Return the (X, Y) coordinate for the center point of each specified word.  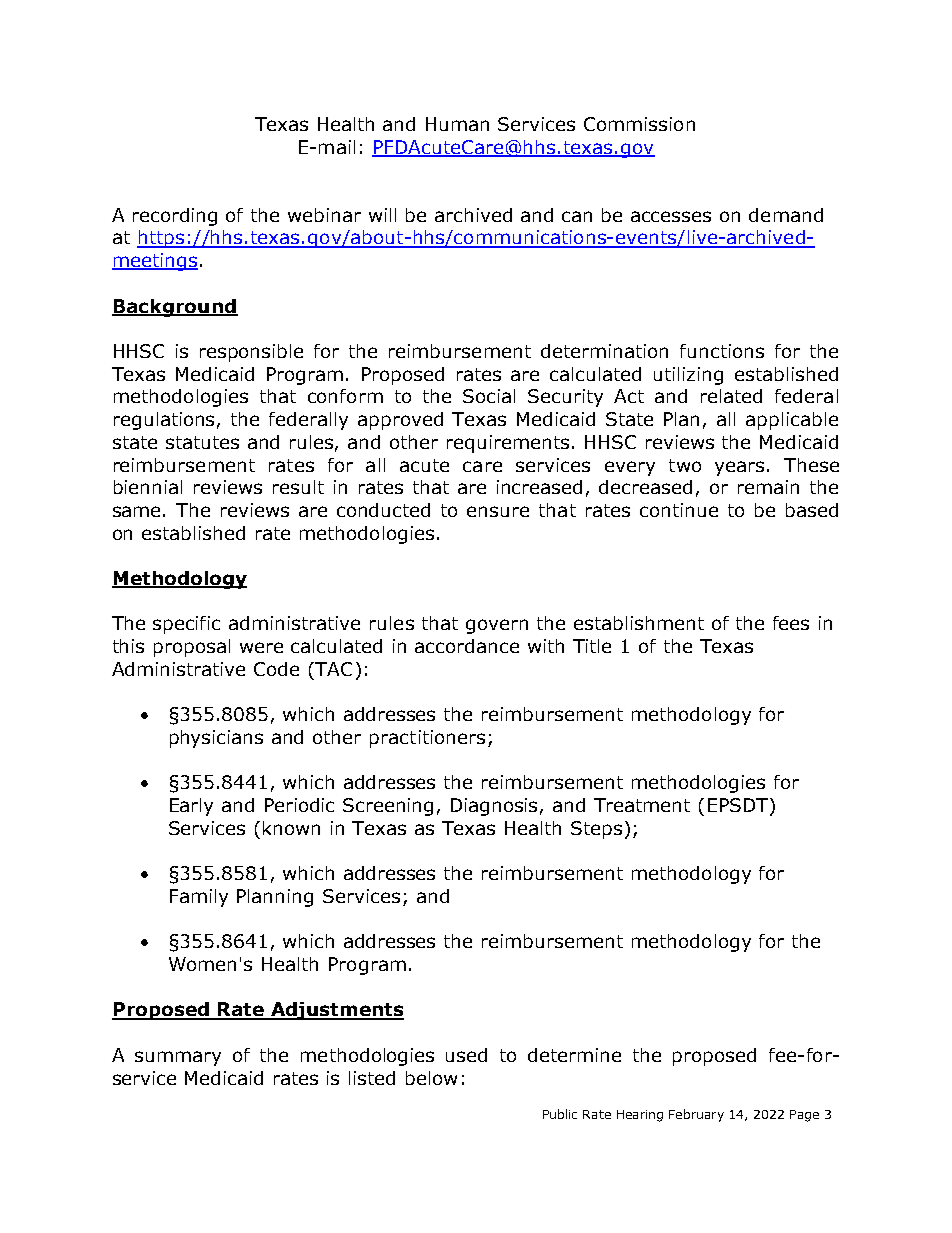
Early (191, 807)
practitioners (427, 739)
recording (175, 217)
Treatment (642, 805)
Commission (639, 124)
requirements (508, 444)
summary (178, 1058)
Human (457, 124)
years (739, 468)
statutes (202, 442)
